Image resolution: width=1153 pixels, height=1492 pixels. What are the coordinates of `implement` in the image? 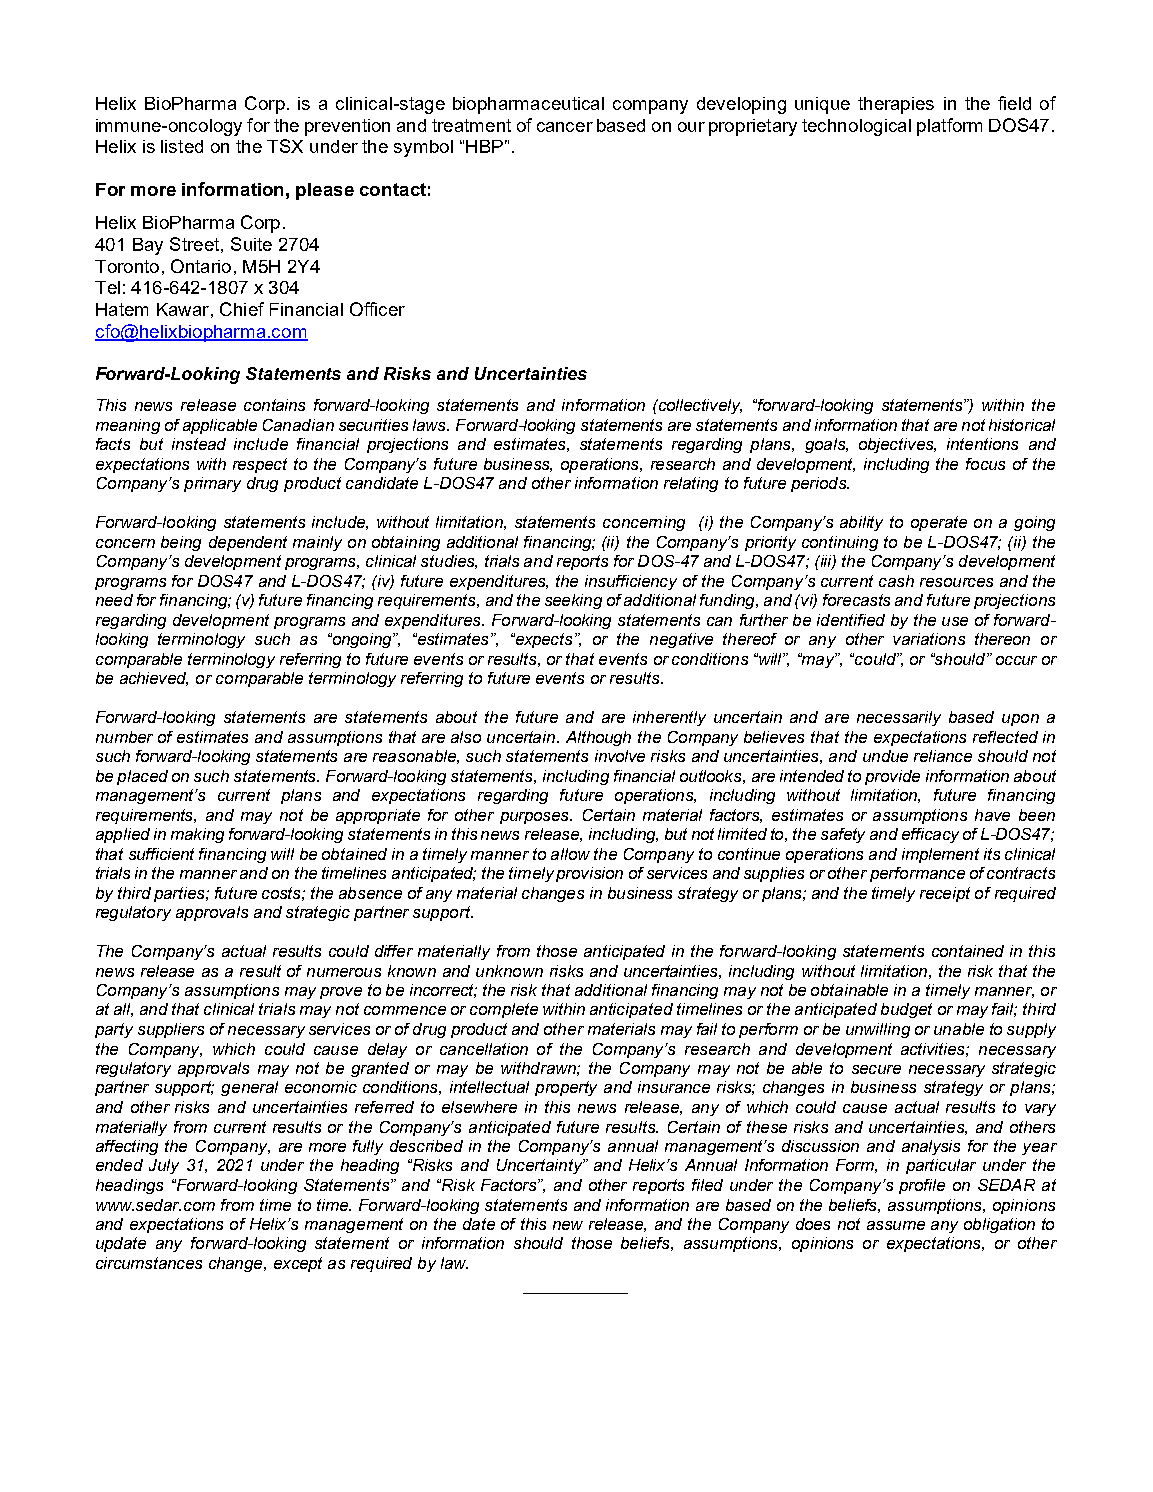 It's located at (940, 855).
